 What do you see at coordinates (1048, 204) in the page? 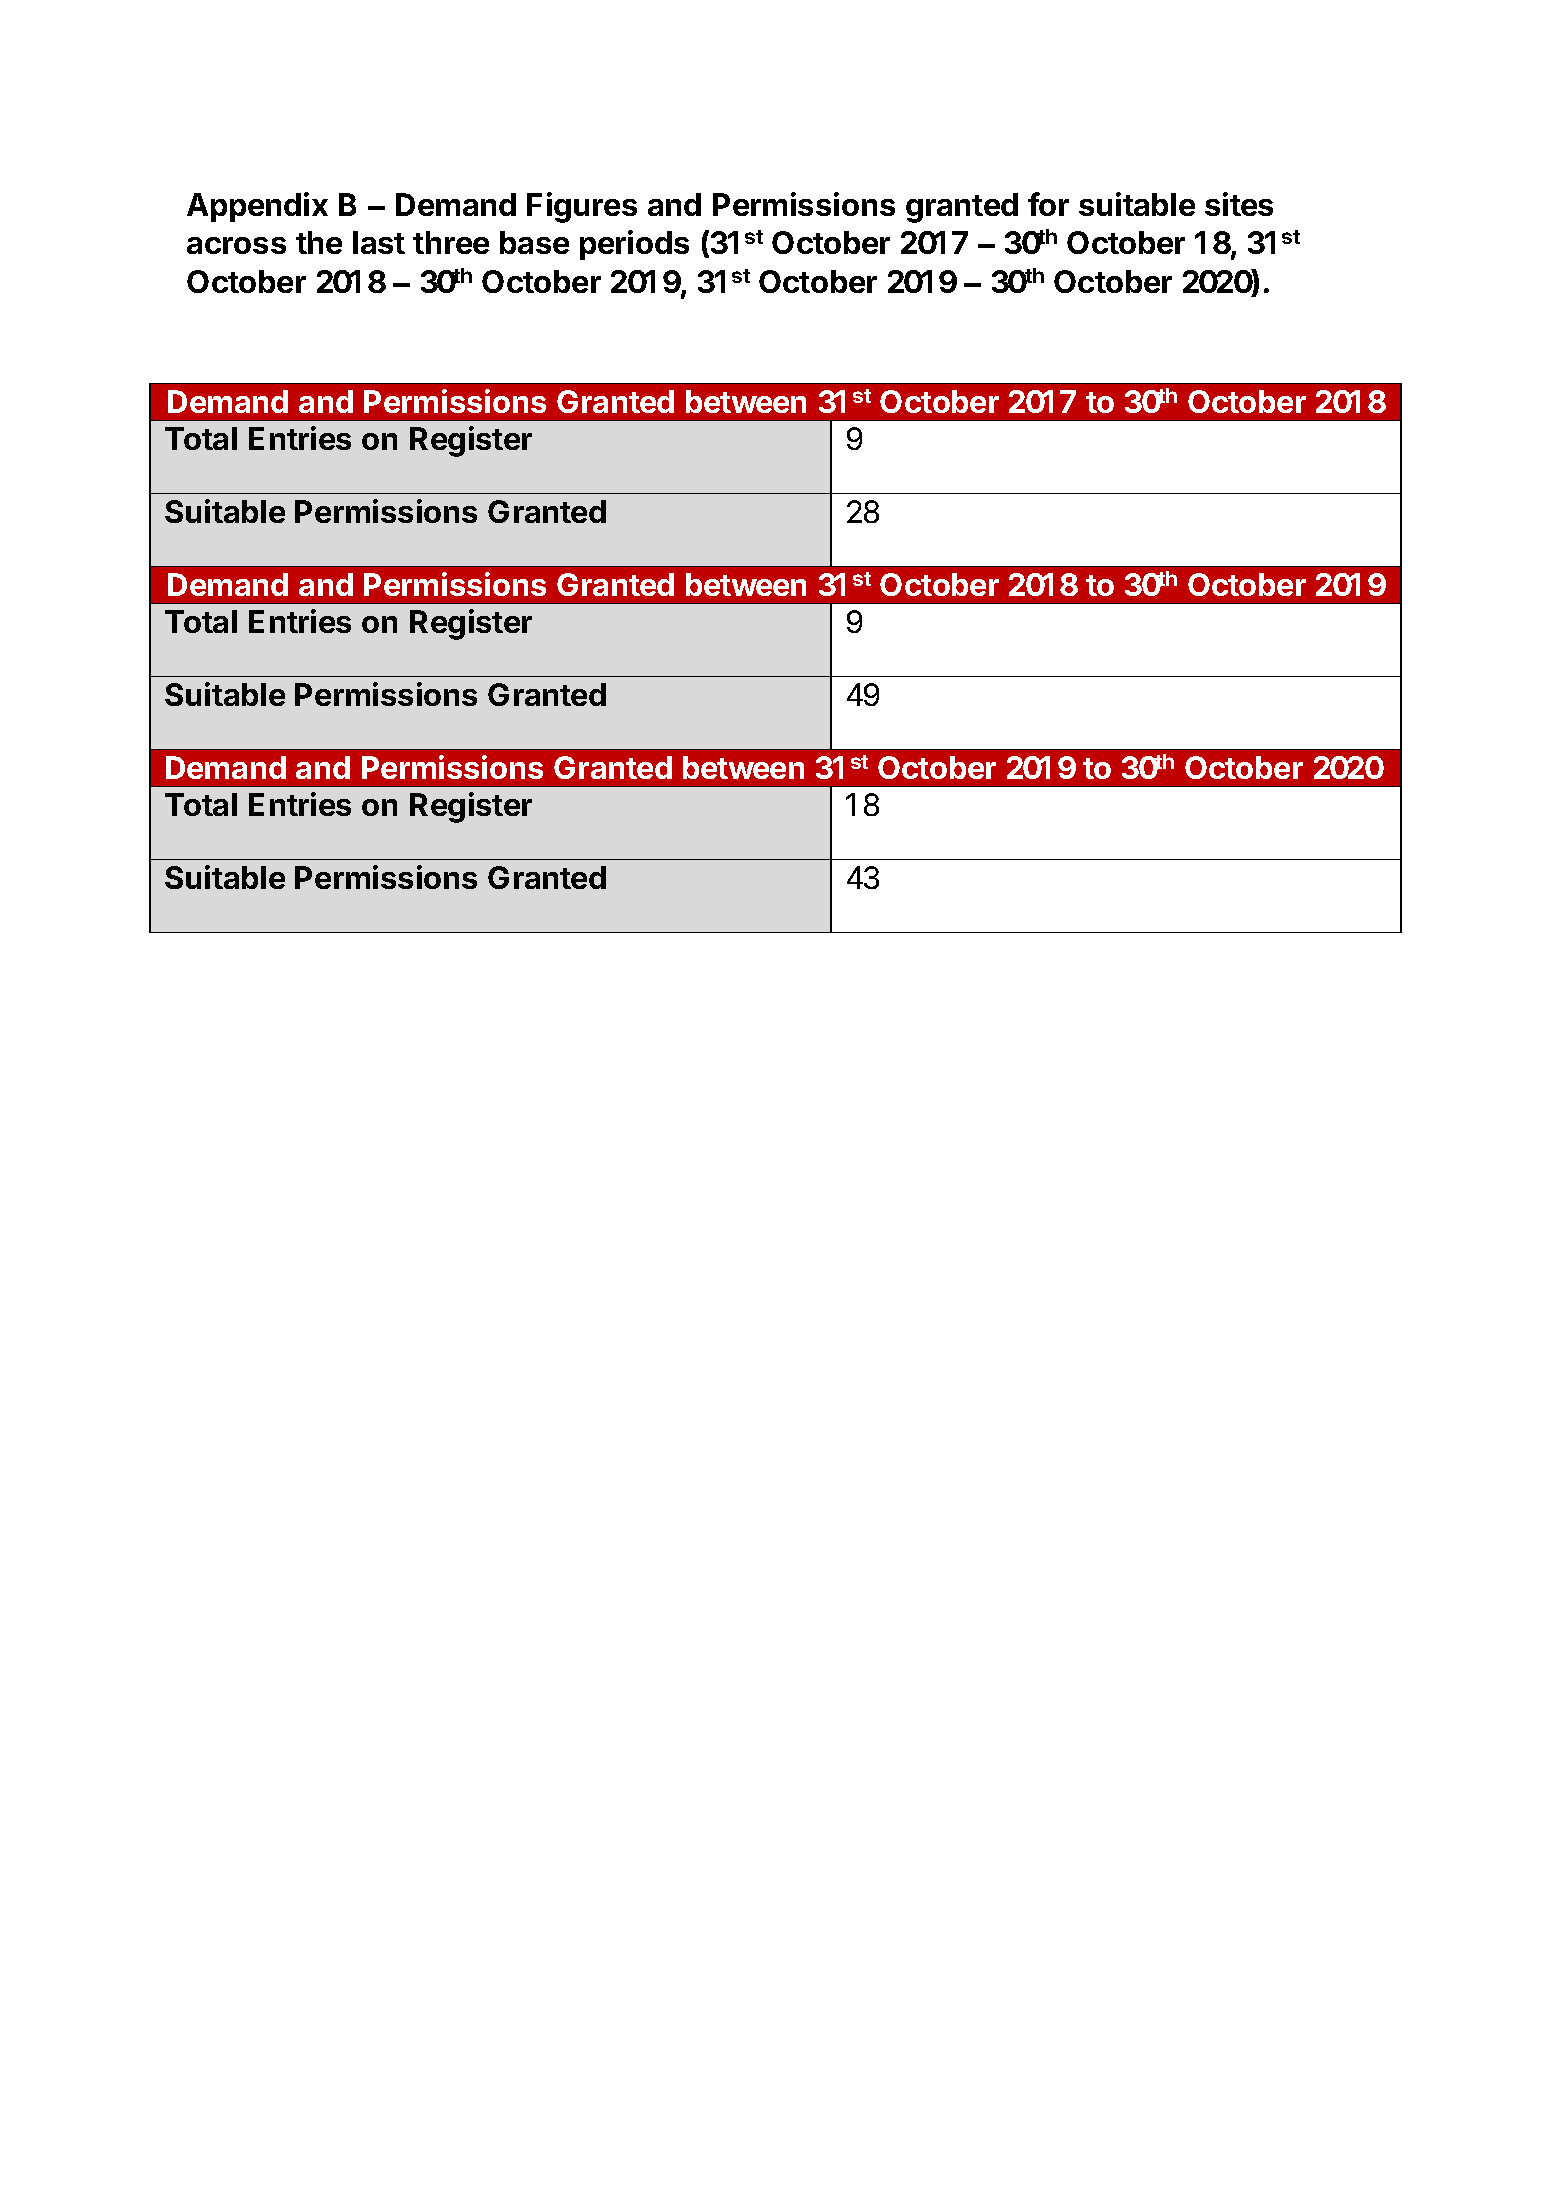
I see `for` at bounding box center [1048, 204].
